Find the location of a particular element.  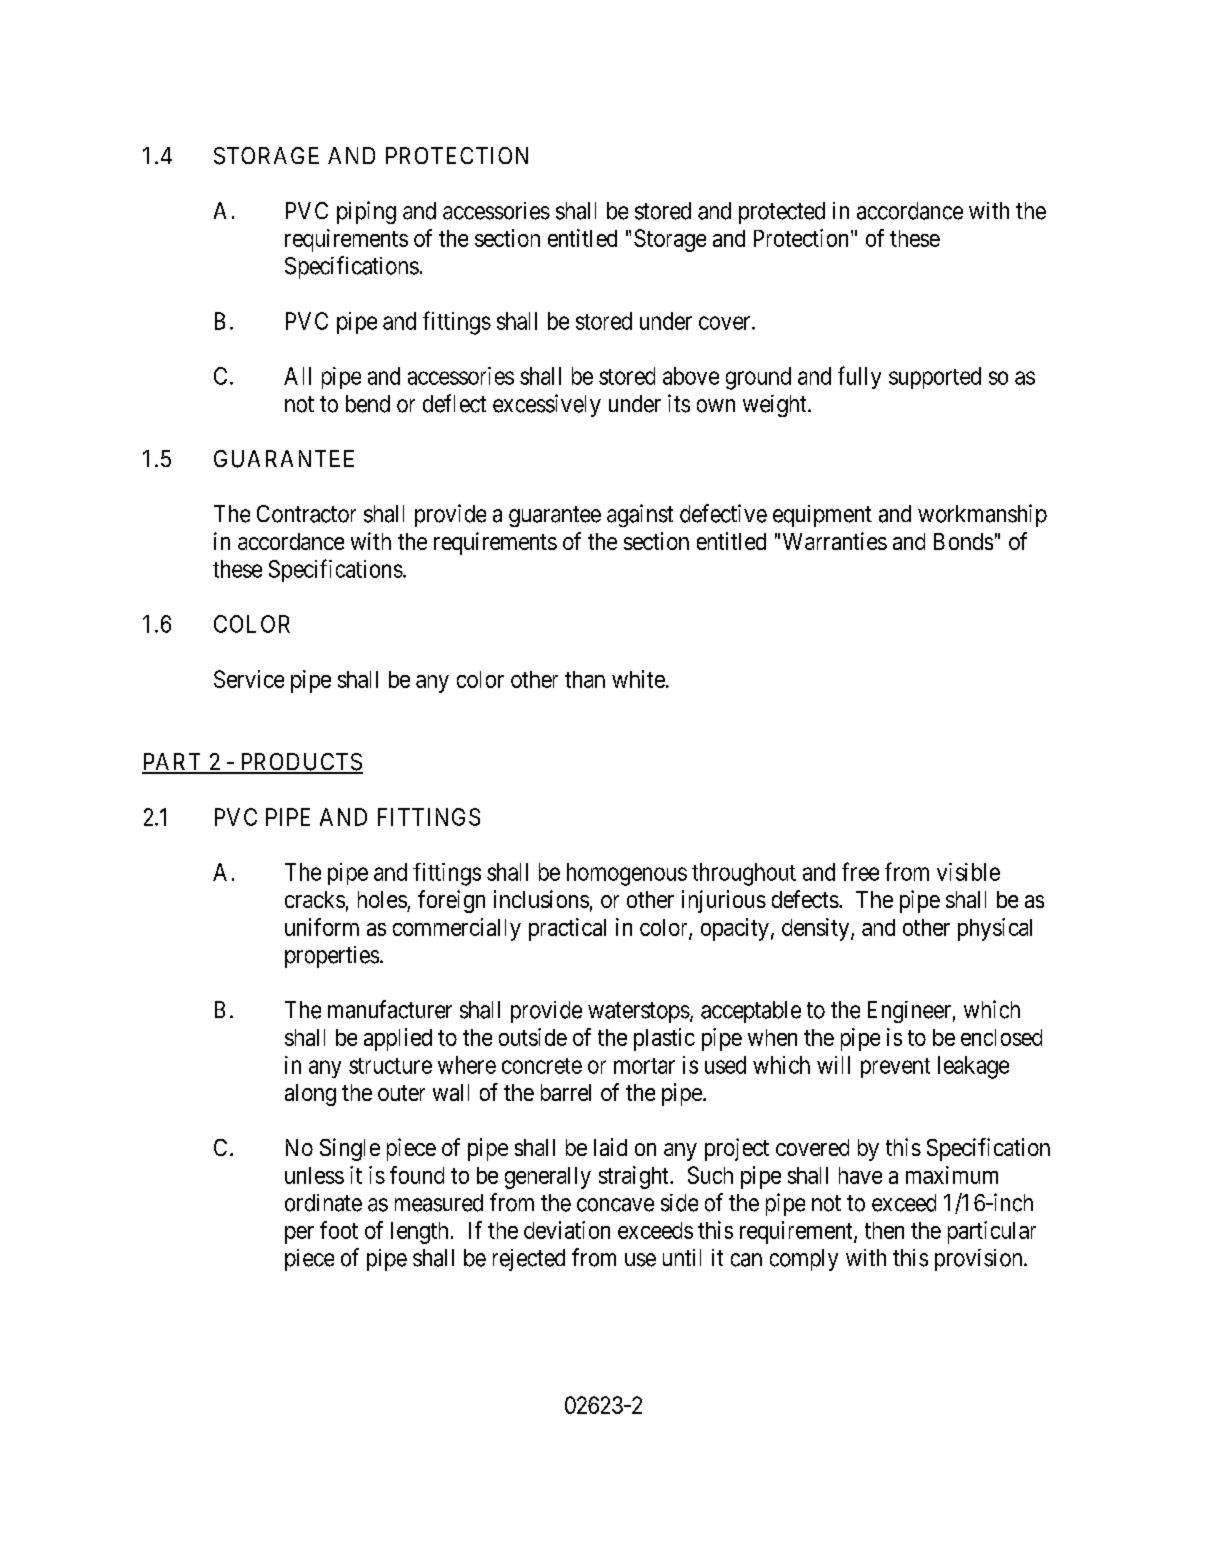

foot is located at coordinates (339, 1230).
